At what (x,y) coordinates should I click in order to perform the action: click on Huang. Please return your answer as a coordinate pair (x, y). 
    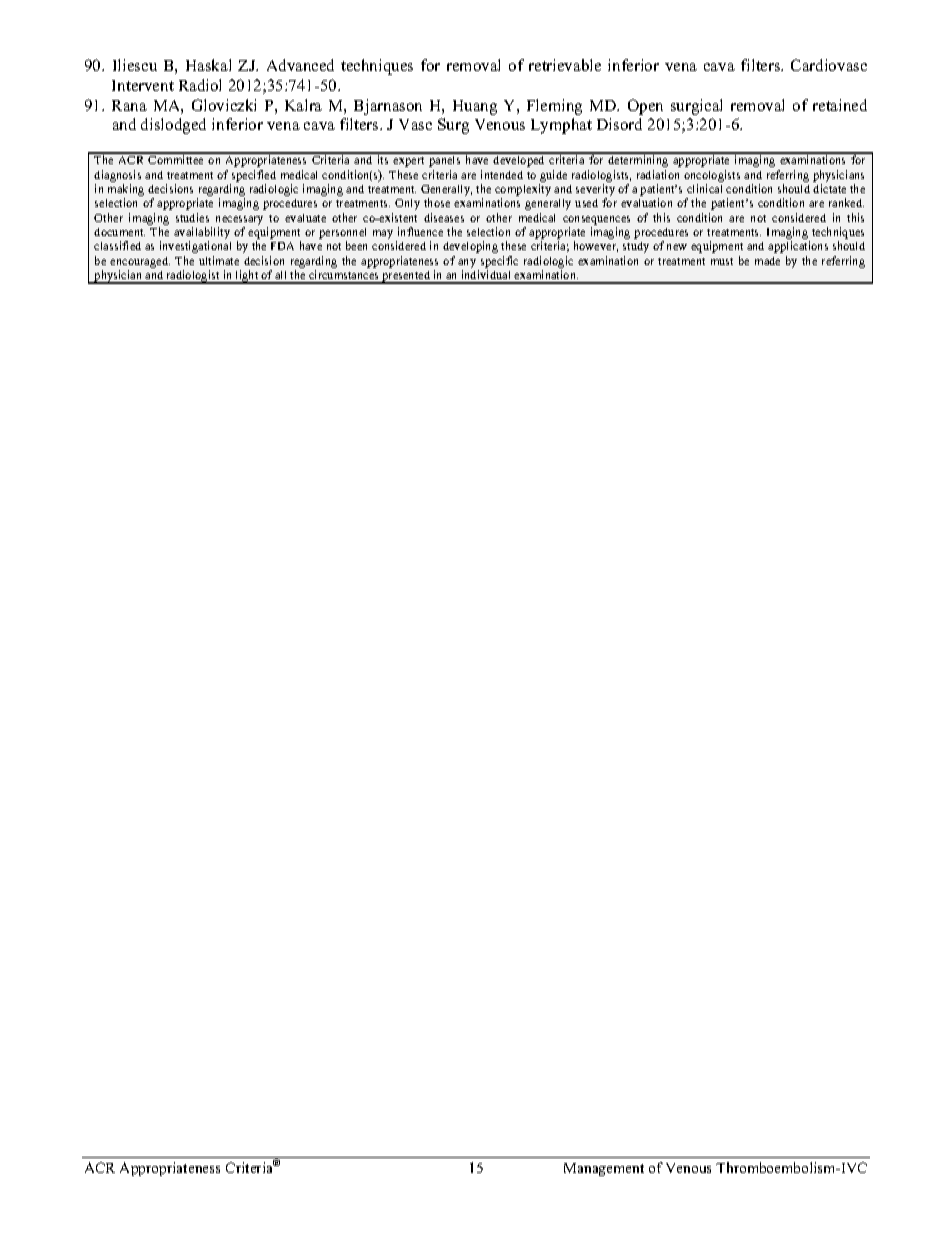
    Looking at the image, I should click on (475, 107).
